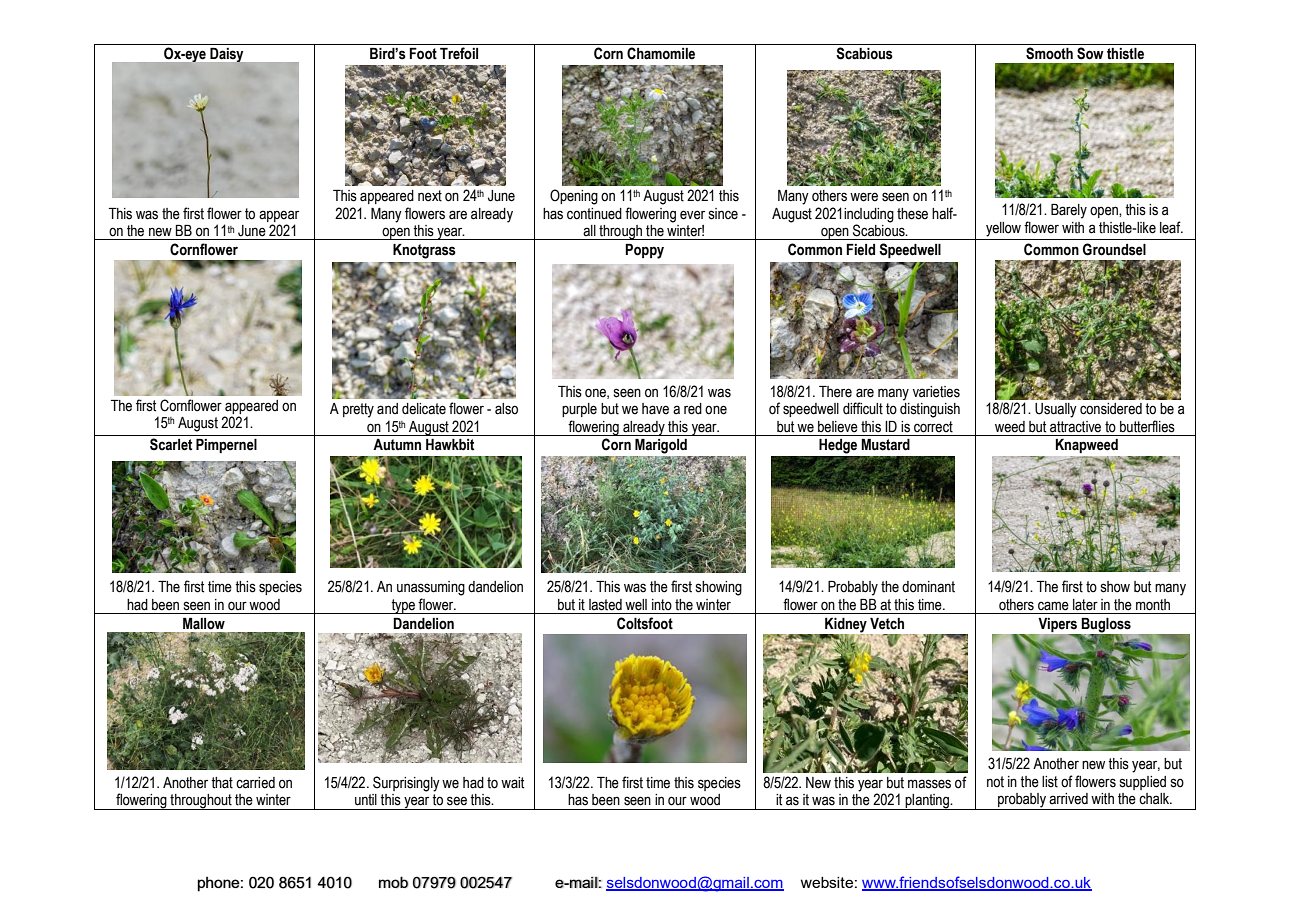  Describe the element at coordinates (358, 410) in the document. I see `pretty` at that location.
